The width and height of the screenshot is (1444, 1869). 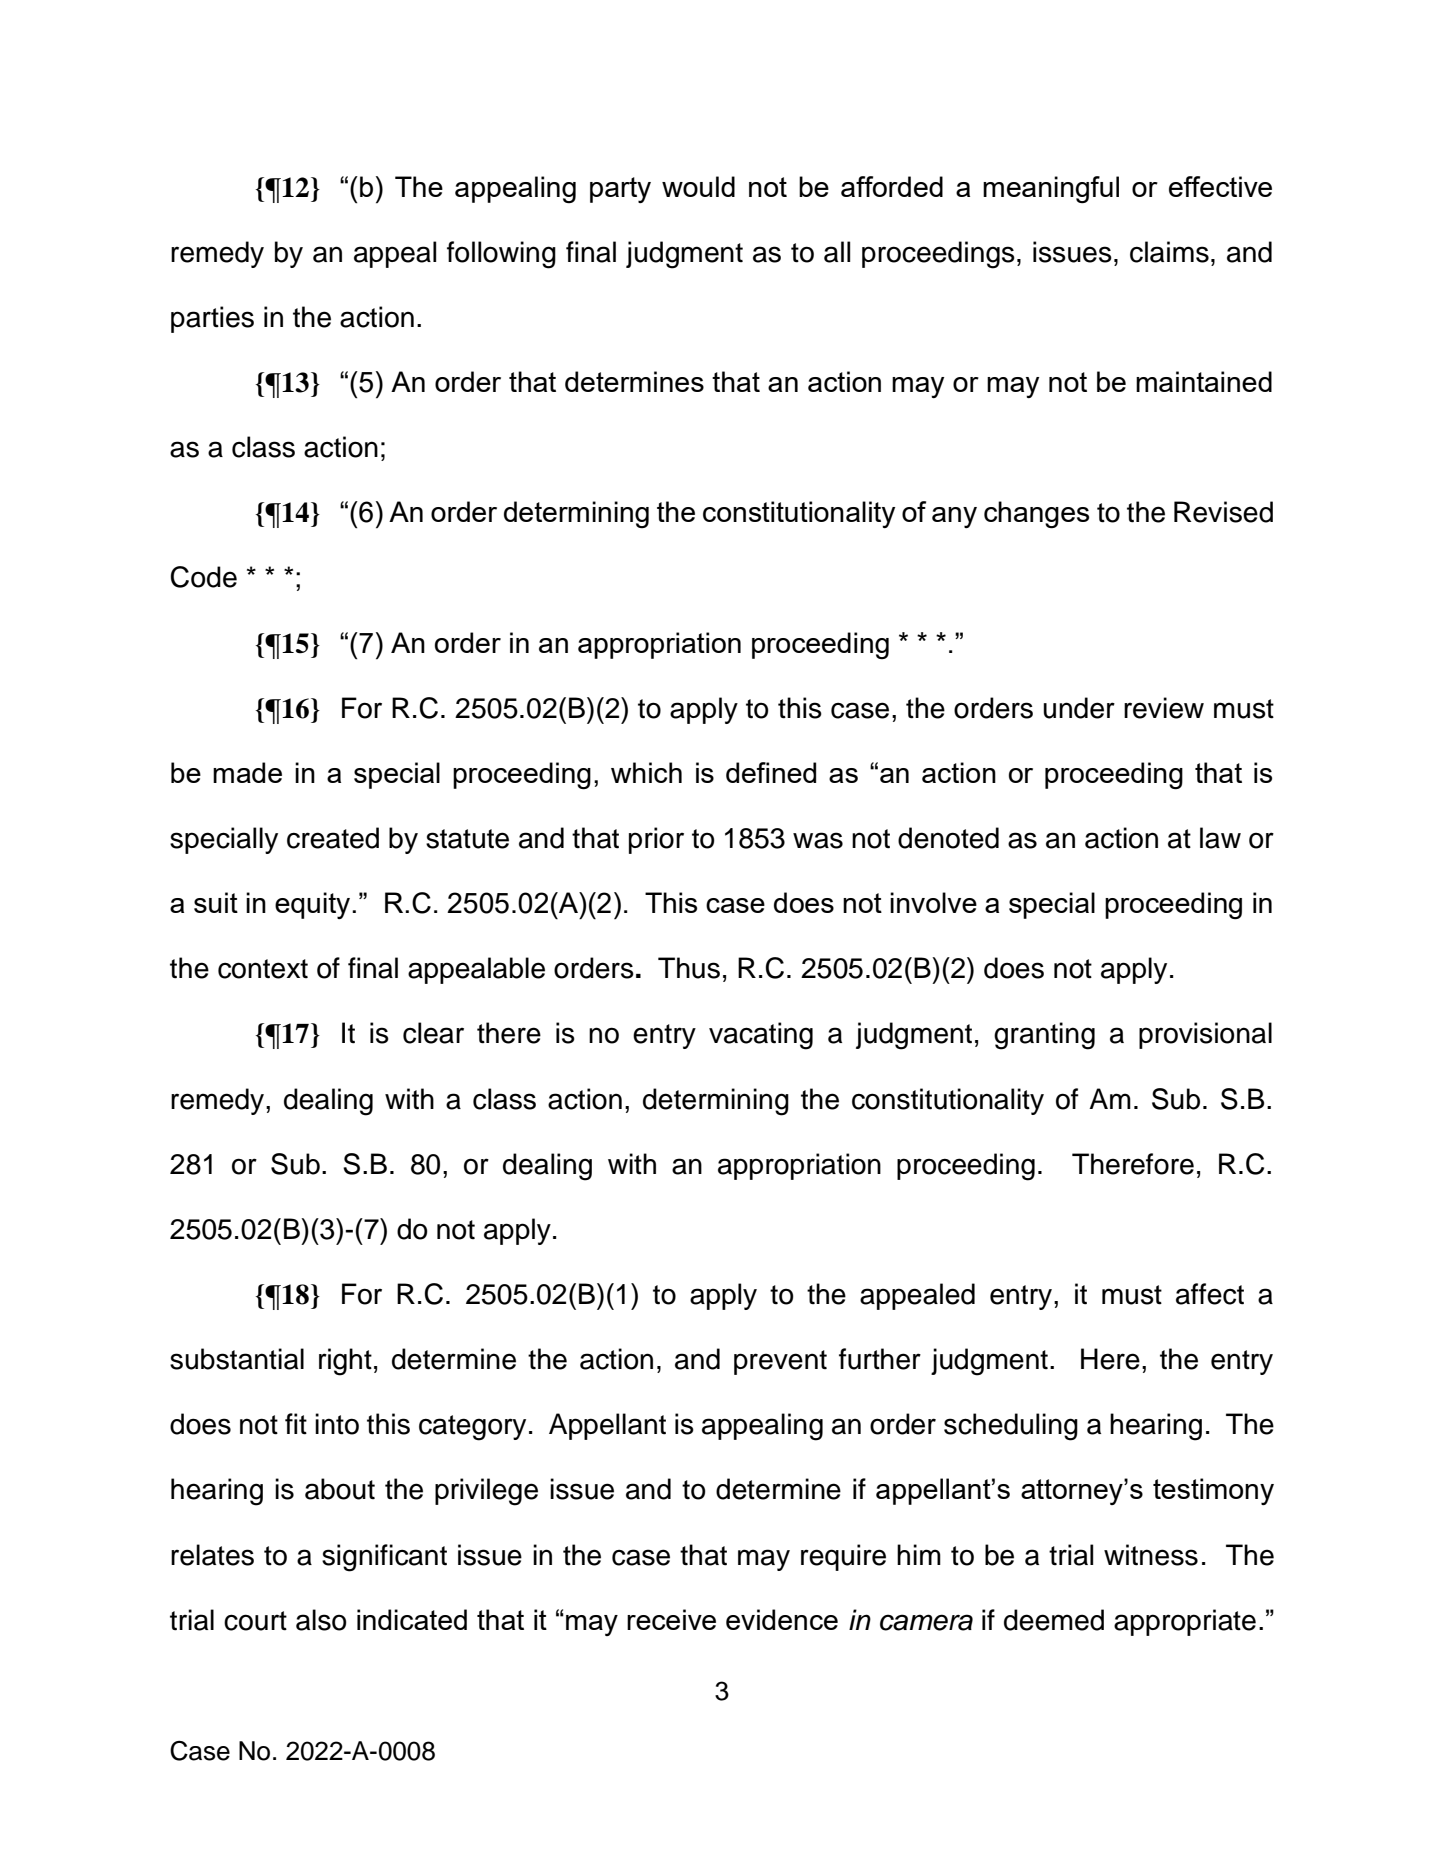 What do you see at coordinates (689, 968) in the screenshot?
I see `Thus` at bounding box center [689, 968].
